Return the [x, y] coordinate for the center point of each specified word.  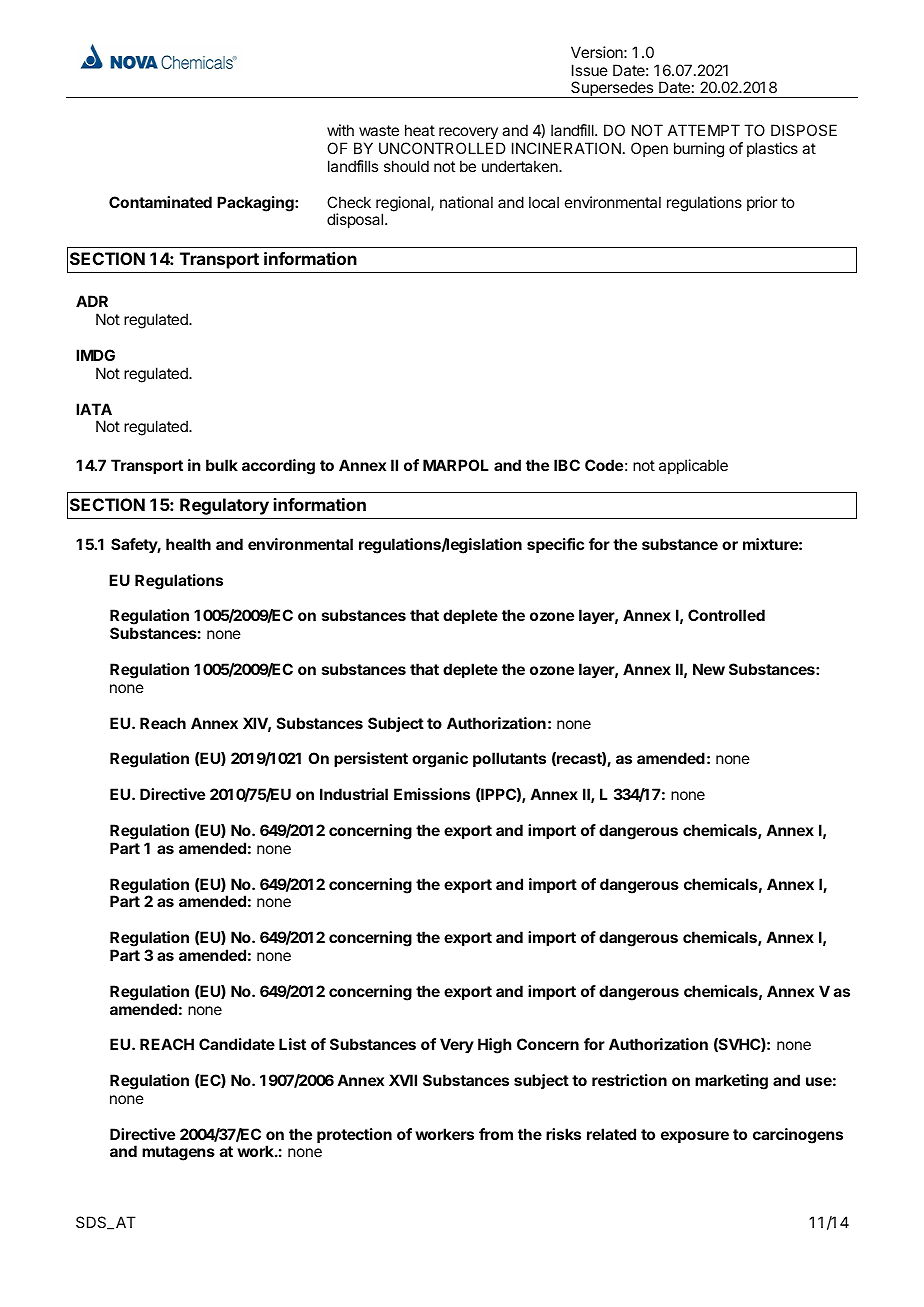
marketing [731, 1082]
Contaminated [160, 202]
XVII [403, 1080]
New [709, 669]
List [292, 1044]
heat [420, 130]
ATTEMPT [704, 130]
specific [555, 545]
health [188, 544]
